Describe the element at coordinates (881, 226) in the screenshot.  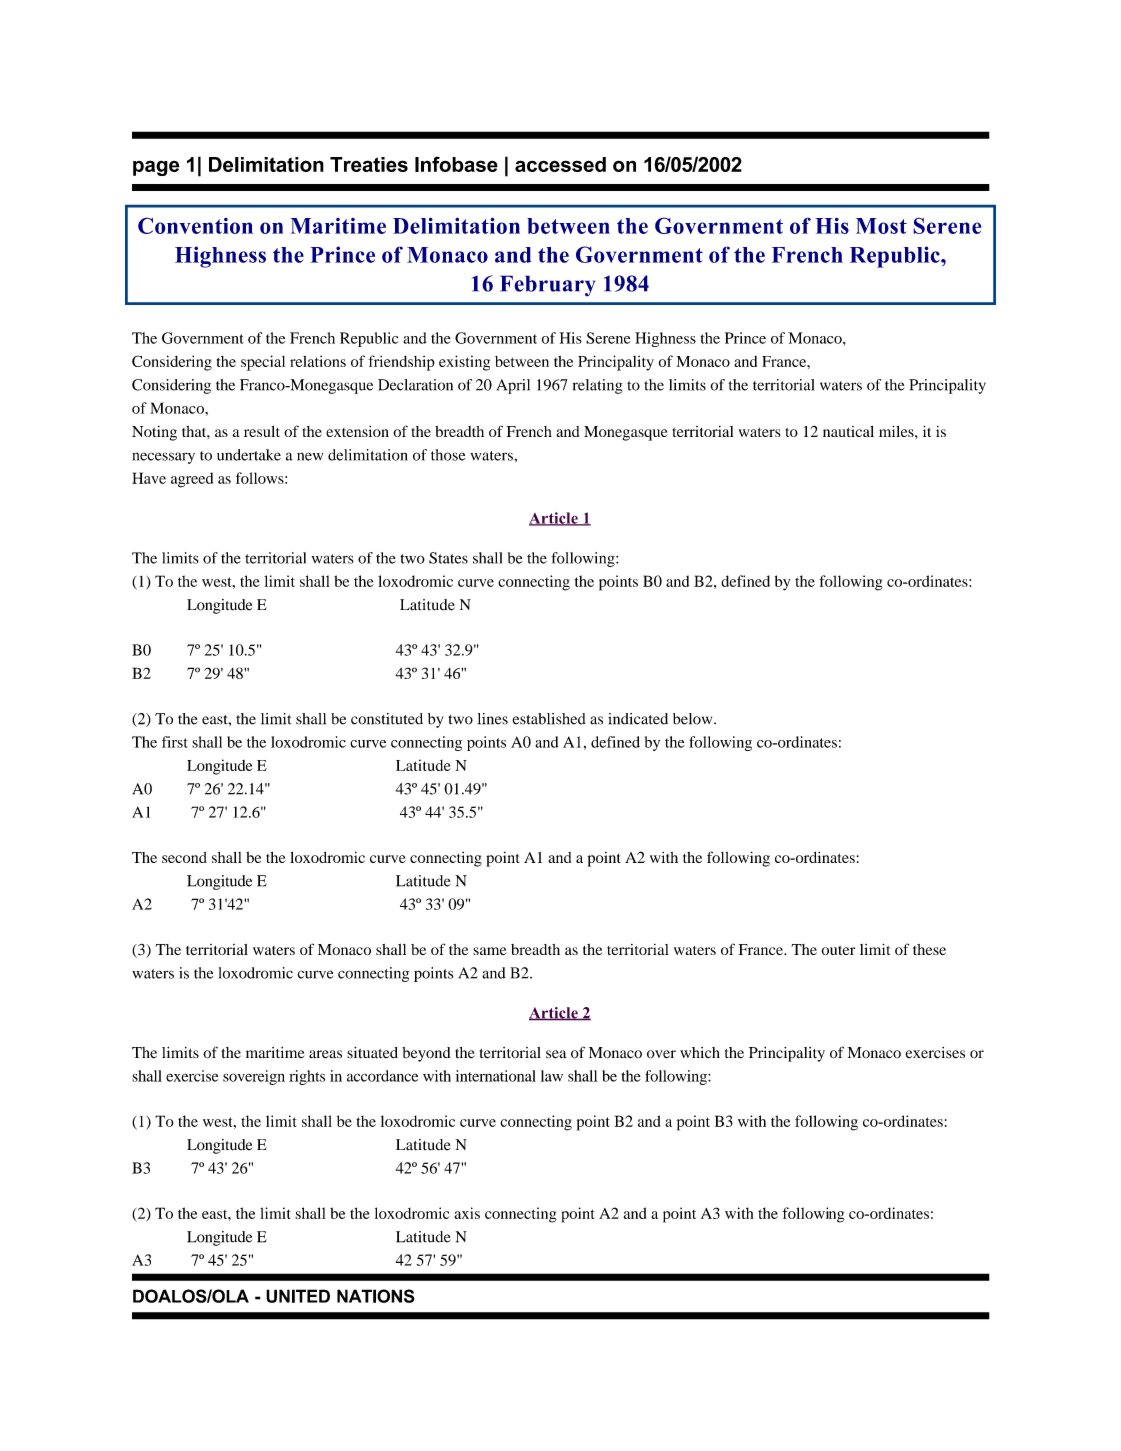
I see `Most` at that location.
